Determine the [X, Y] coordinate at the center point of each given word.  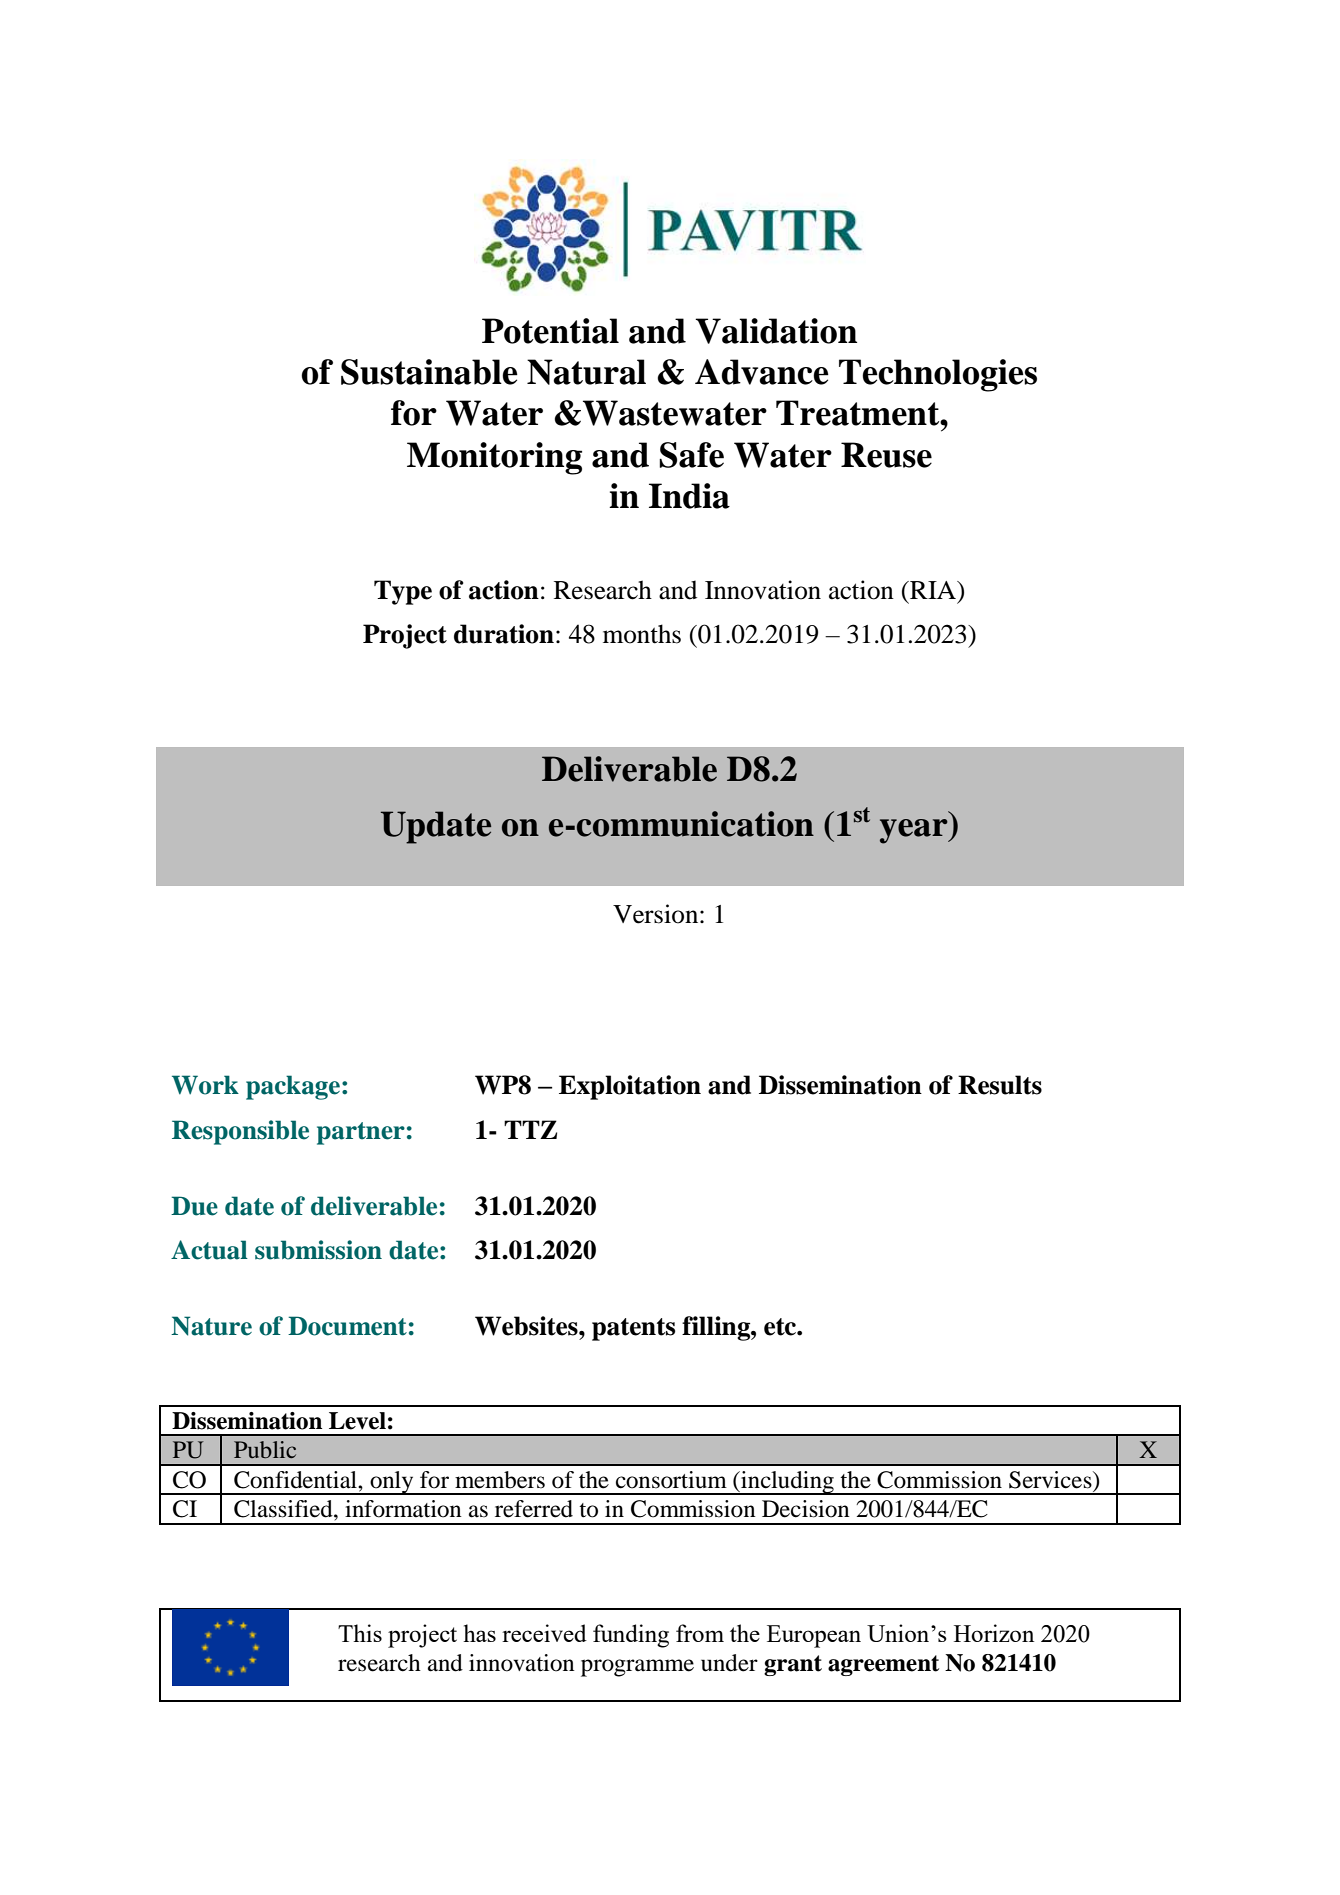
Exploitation [630, 1087]
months [642, 634]
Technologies [938, 375]
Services [1051, 1480]
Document [347, 1326]
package [293, 1087]
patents [633, 1329]
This [360, 1633]
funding [631, 1636]
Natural [586, 372]
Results [1000, 1085]
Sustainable [429, 372]
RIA [933, 590]
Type [403, 592]
